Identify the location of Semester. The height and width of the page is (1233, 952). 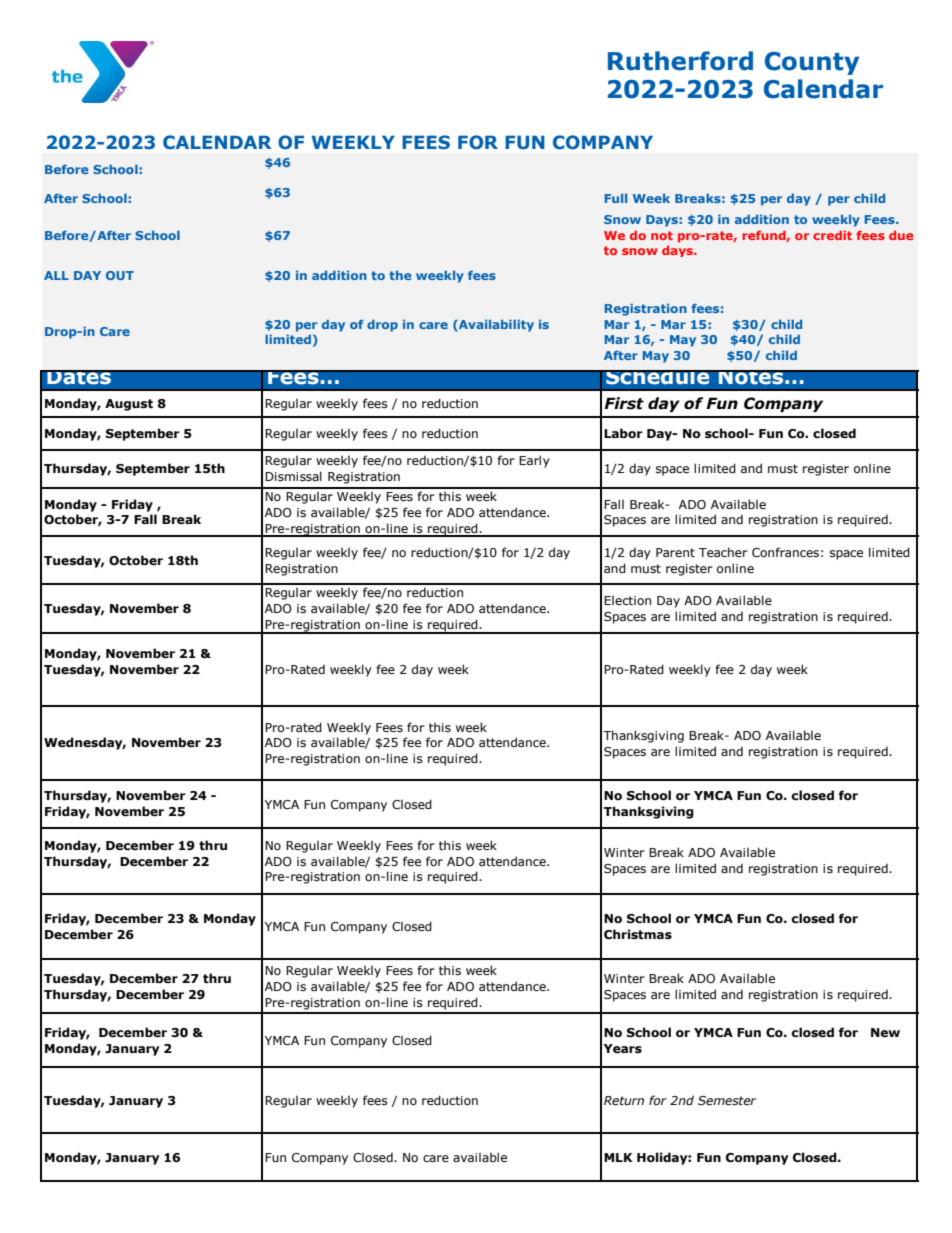
(727, 1101).
